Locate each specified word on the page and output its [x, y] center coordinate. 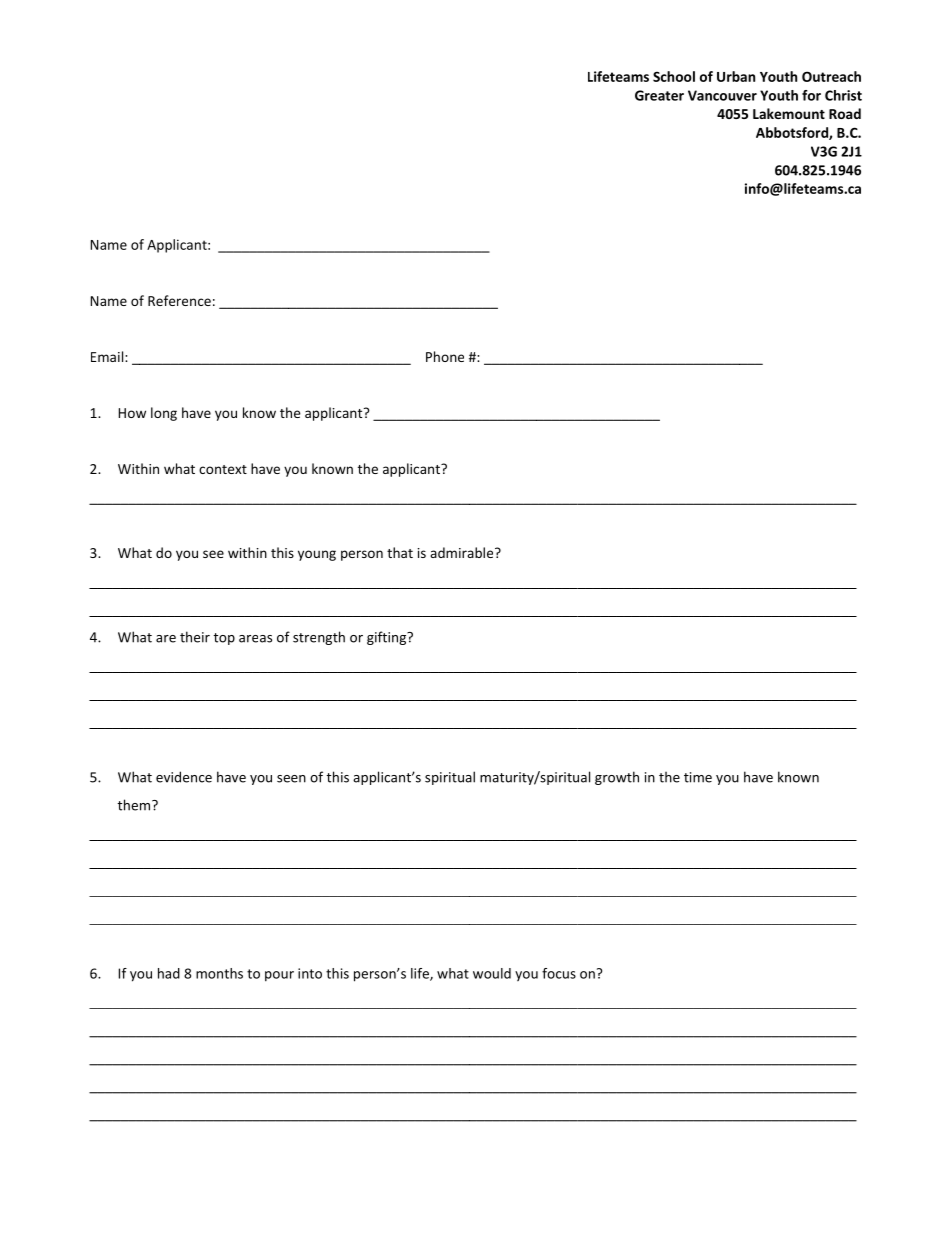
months [219, 973]
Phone [445, 356]
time [698, 777]
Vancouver [722, 95]
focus [559, 973]
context [223, 469]
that [400, 552]
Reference [179, 300]
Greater [659, 95]
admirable [461, 552]
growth [617, 778]
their [195, 637]
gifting [387, 638]
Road [845, 113]
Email [107, 356]
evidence [184, 777]
